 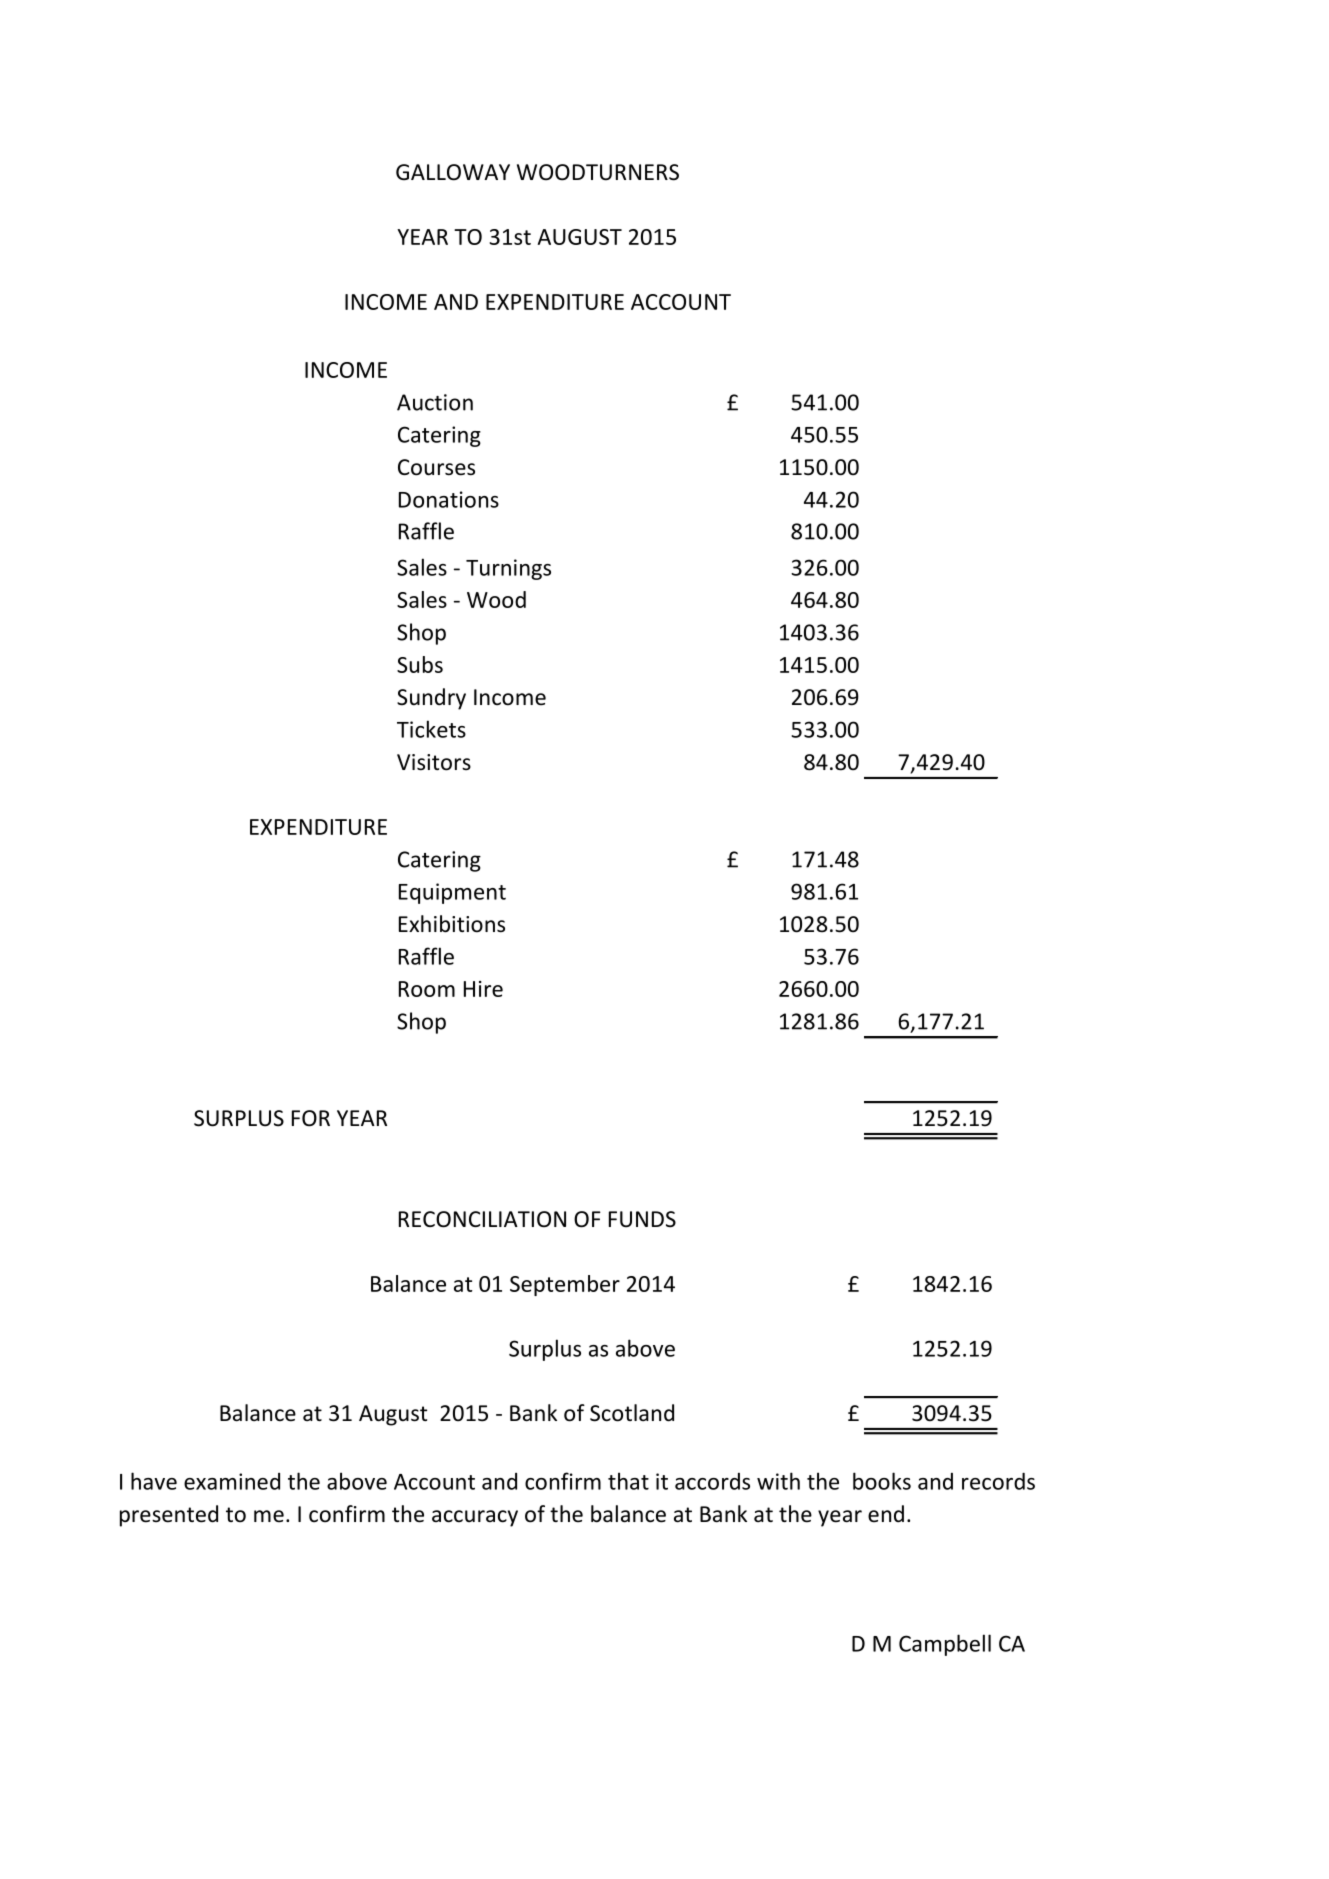 What do you see at coordinates (475, 1518) in the screenshot?
I see `accuracy` at bounding box center [475, 1518].
